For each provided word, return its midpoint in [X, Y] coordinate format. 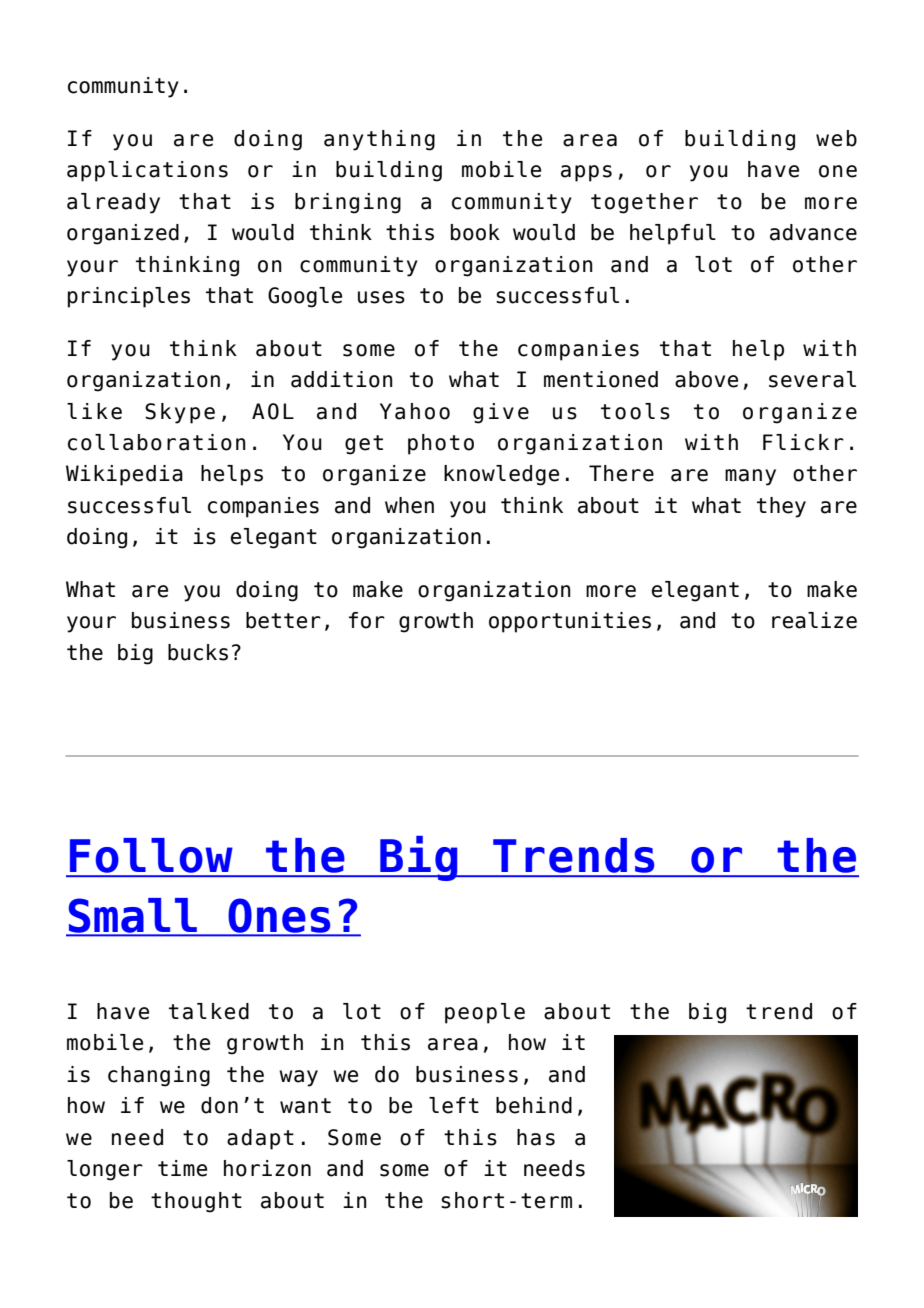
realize [814, 620]
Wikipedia [124, 475]
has [536, 1137]
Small [132, 916]
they [781, 507]
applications [147, 171]
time [182, 1168]
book [475, 232]
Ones [279, 917]
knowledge [501, 475]
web [836, 138]
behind [534, 1105]
